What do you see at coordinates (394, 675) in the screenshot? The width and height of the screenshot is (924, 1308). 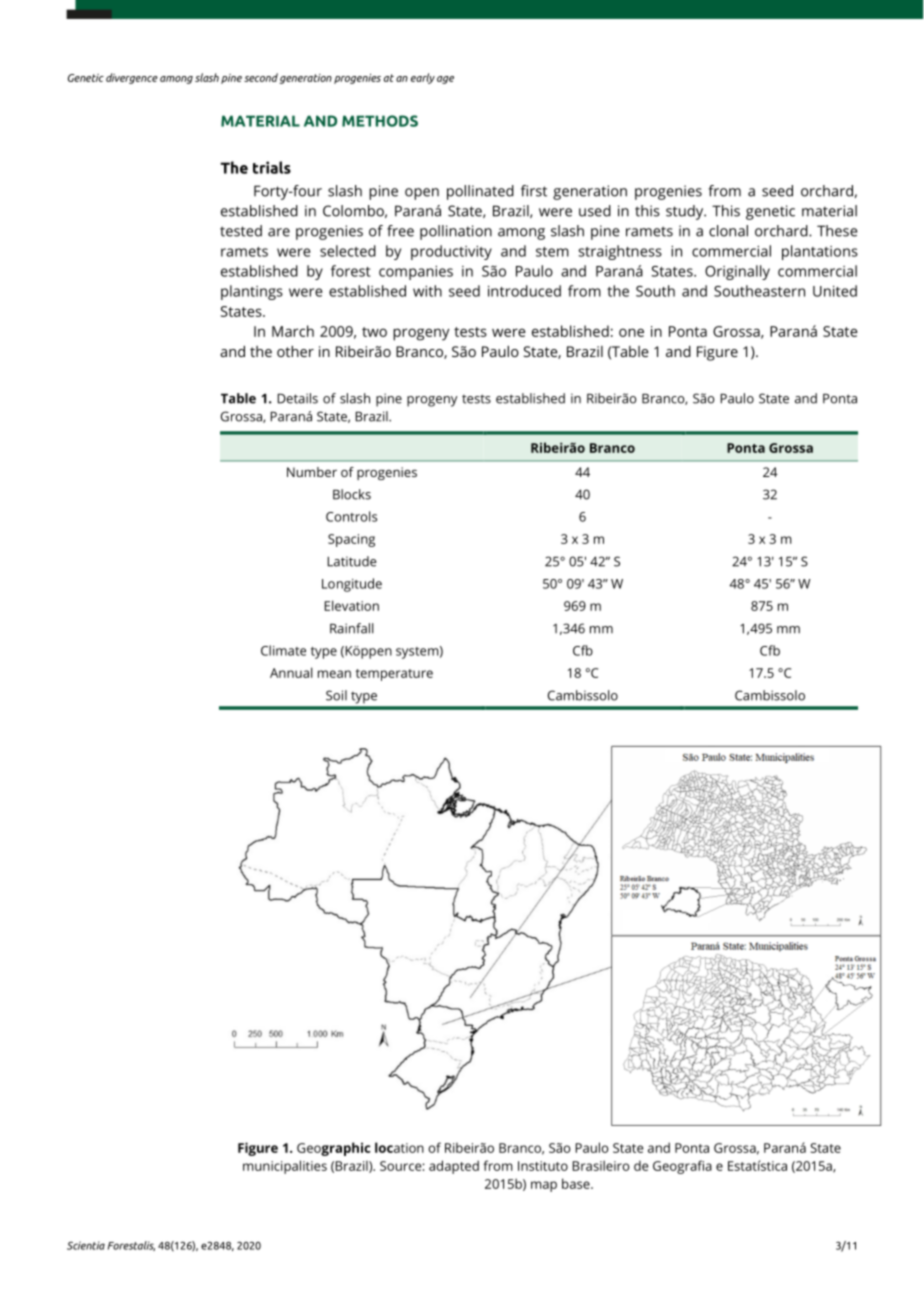 I see `temperature` at bounding box center [394, 675].
